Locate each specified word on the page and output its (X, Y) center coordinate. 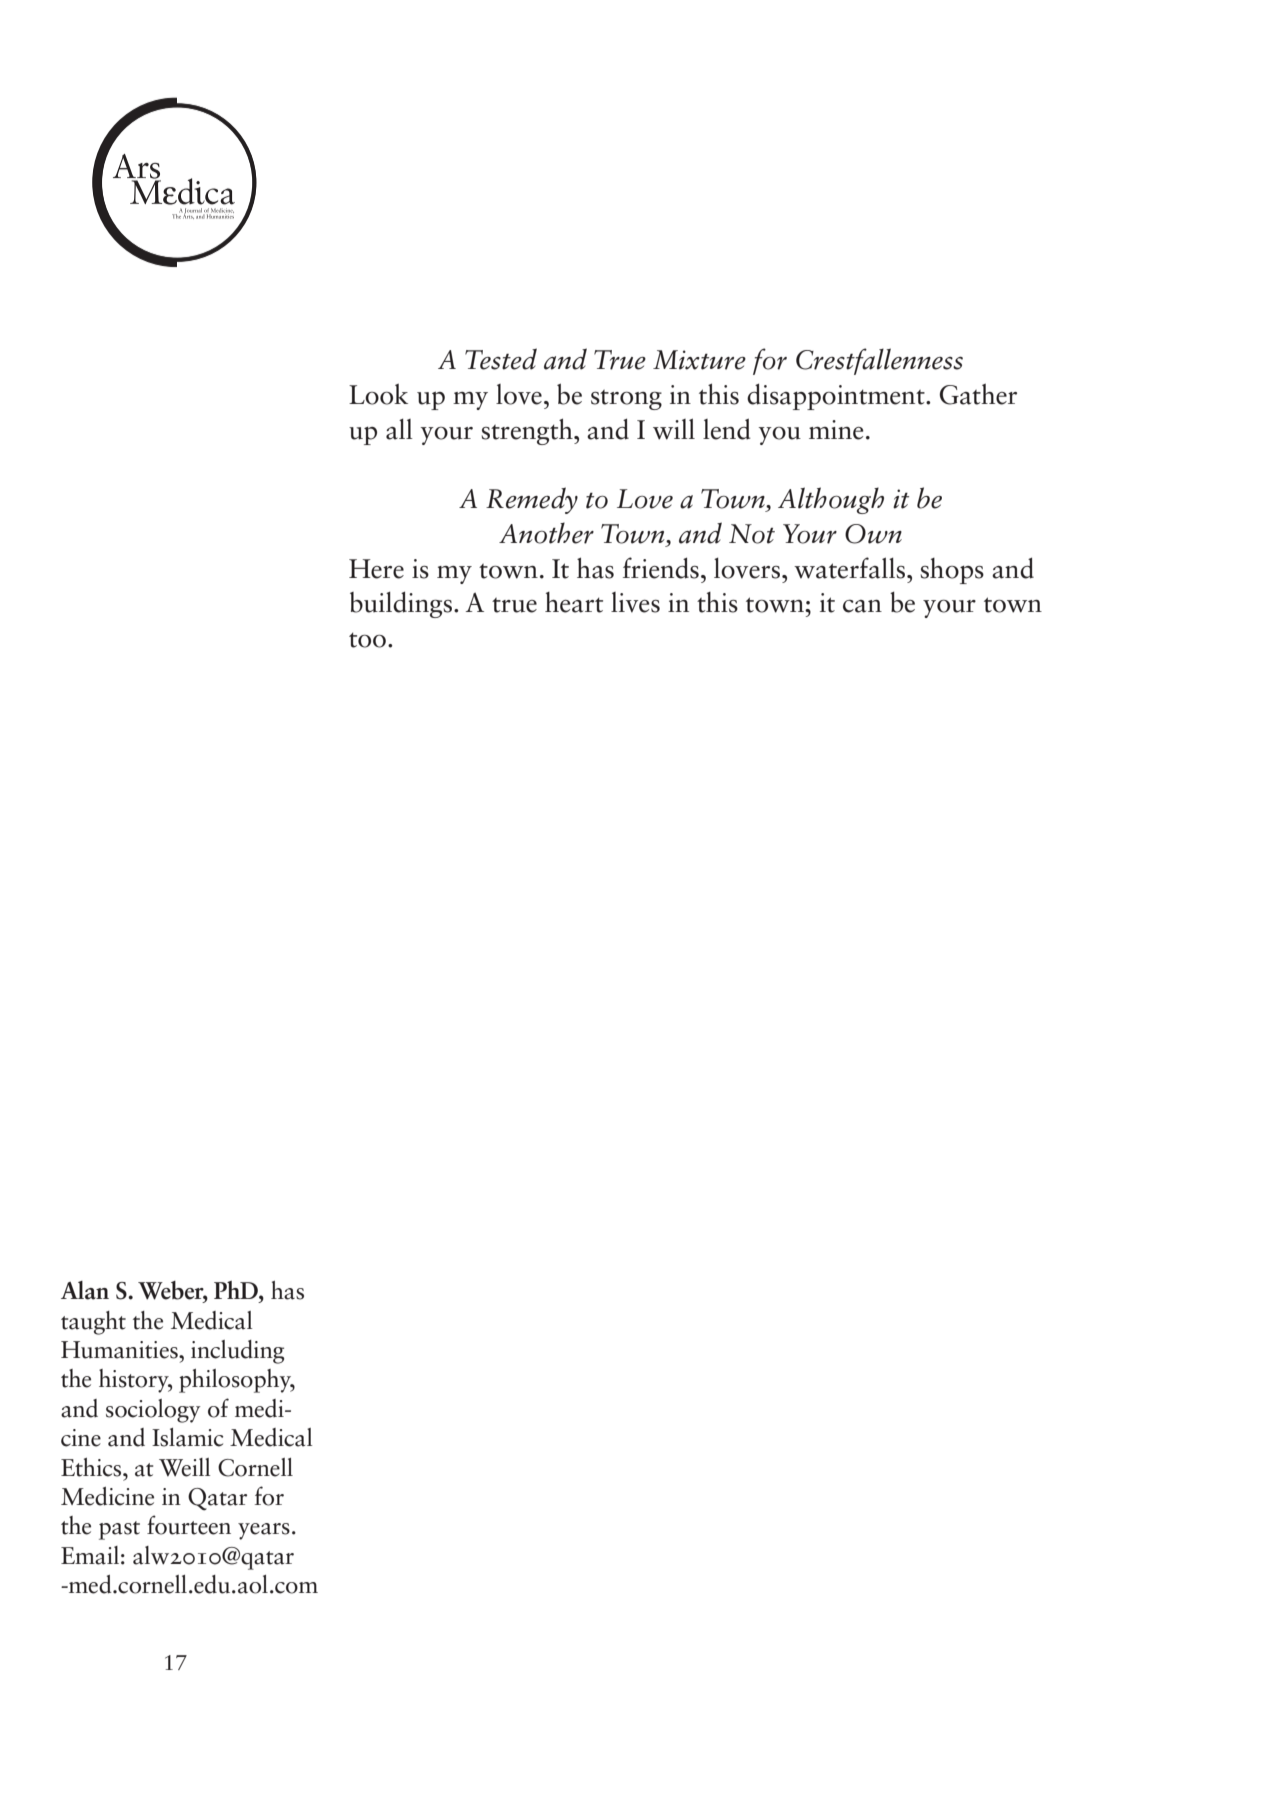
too (367, 640)
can (862, 606)
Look (378, 394)
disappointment (837, 396)
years (264, 1531)
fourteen (189, 1525)
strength (528, 431)
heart (574, 602)
